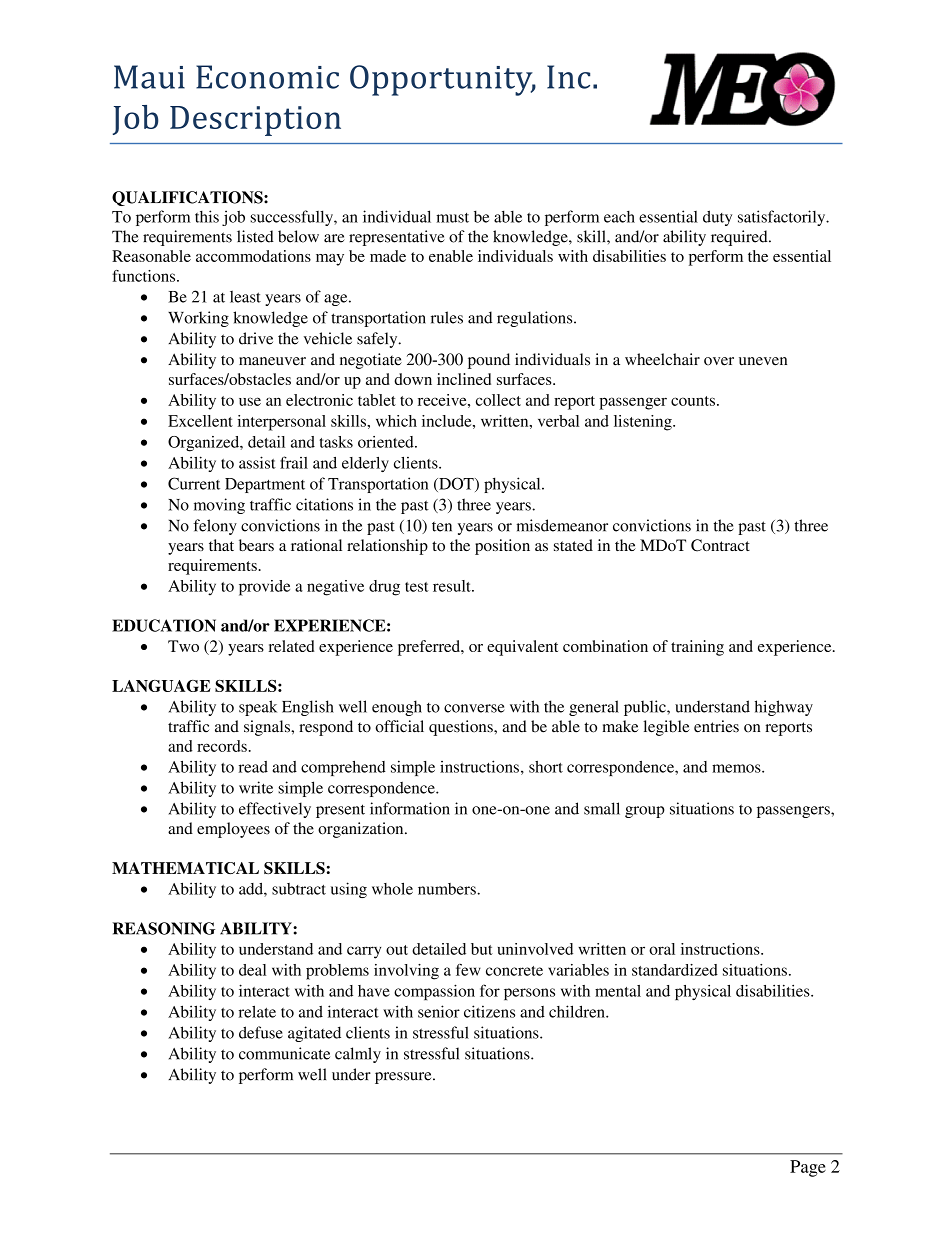 The image size is (952, 1233). Describe the element at coordinates (717, 218) in the screenshot. I see `duty` at that location.
